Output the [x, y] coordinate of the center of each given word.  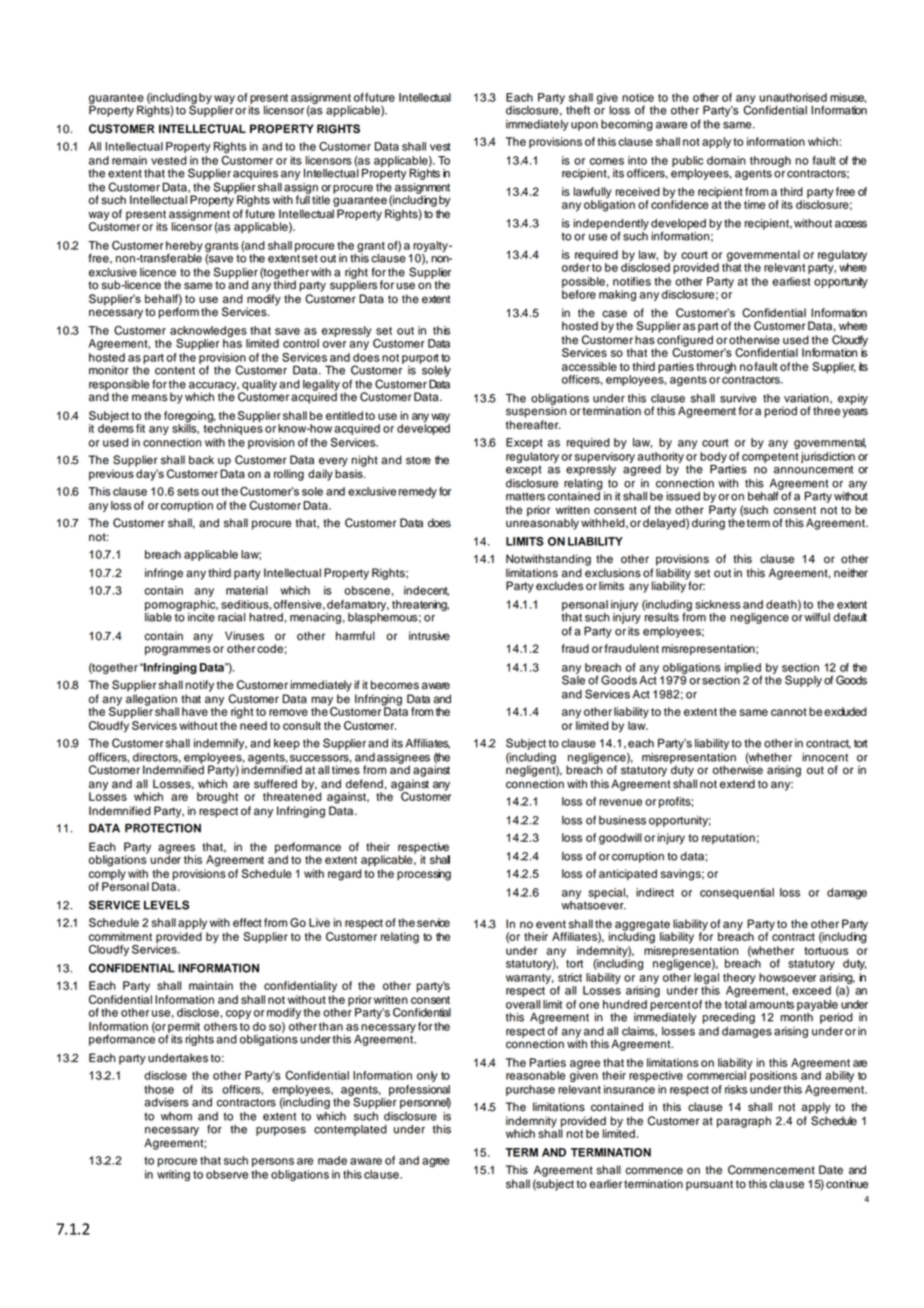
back [201, 460]
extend [737, 784]
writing [173, 1175]
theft [578, 110]
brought [217, 798]
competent [770, 458]
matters [525, 496]
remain [129, 160]
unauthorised [793, 97]
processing [424, 875]
